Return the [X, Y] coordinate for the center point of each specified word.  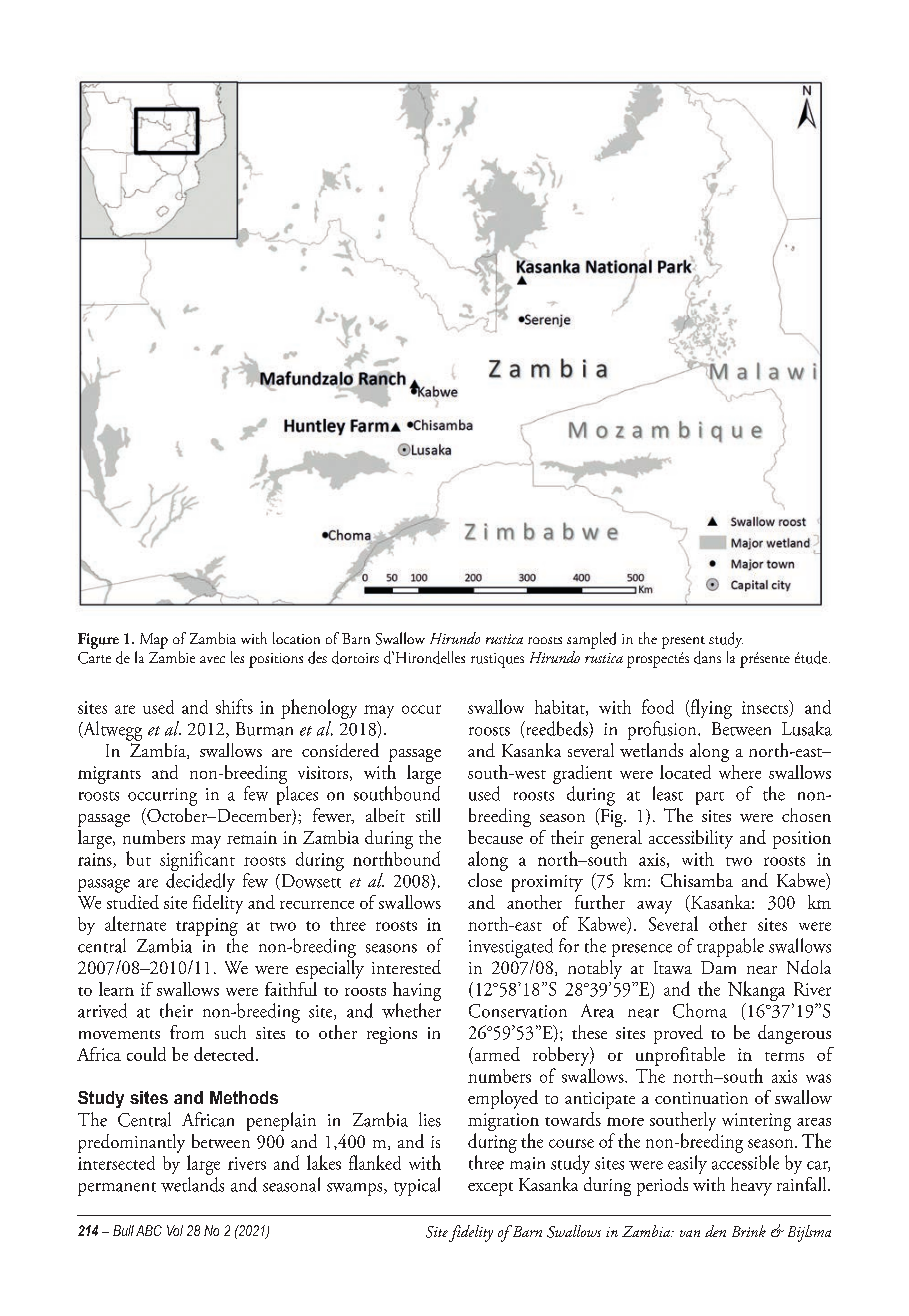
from [187, 1032]
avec [212, 659]
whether [411, 1010]
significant [197, 861]
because [495, 837]
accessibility [691, 839]
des [317, 657]
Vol [175, 1230]
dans [707, 657]
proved [678, 1034]
